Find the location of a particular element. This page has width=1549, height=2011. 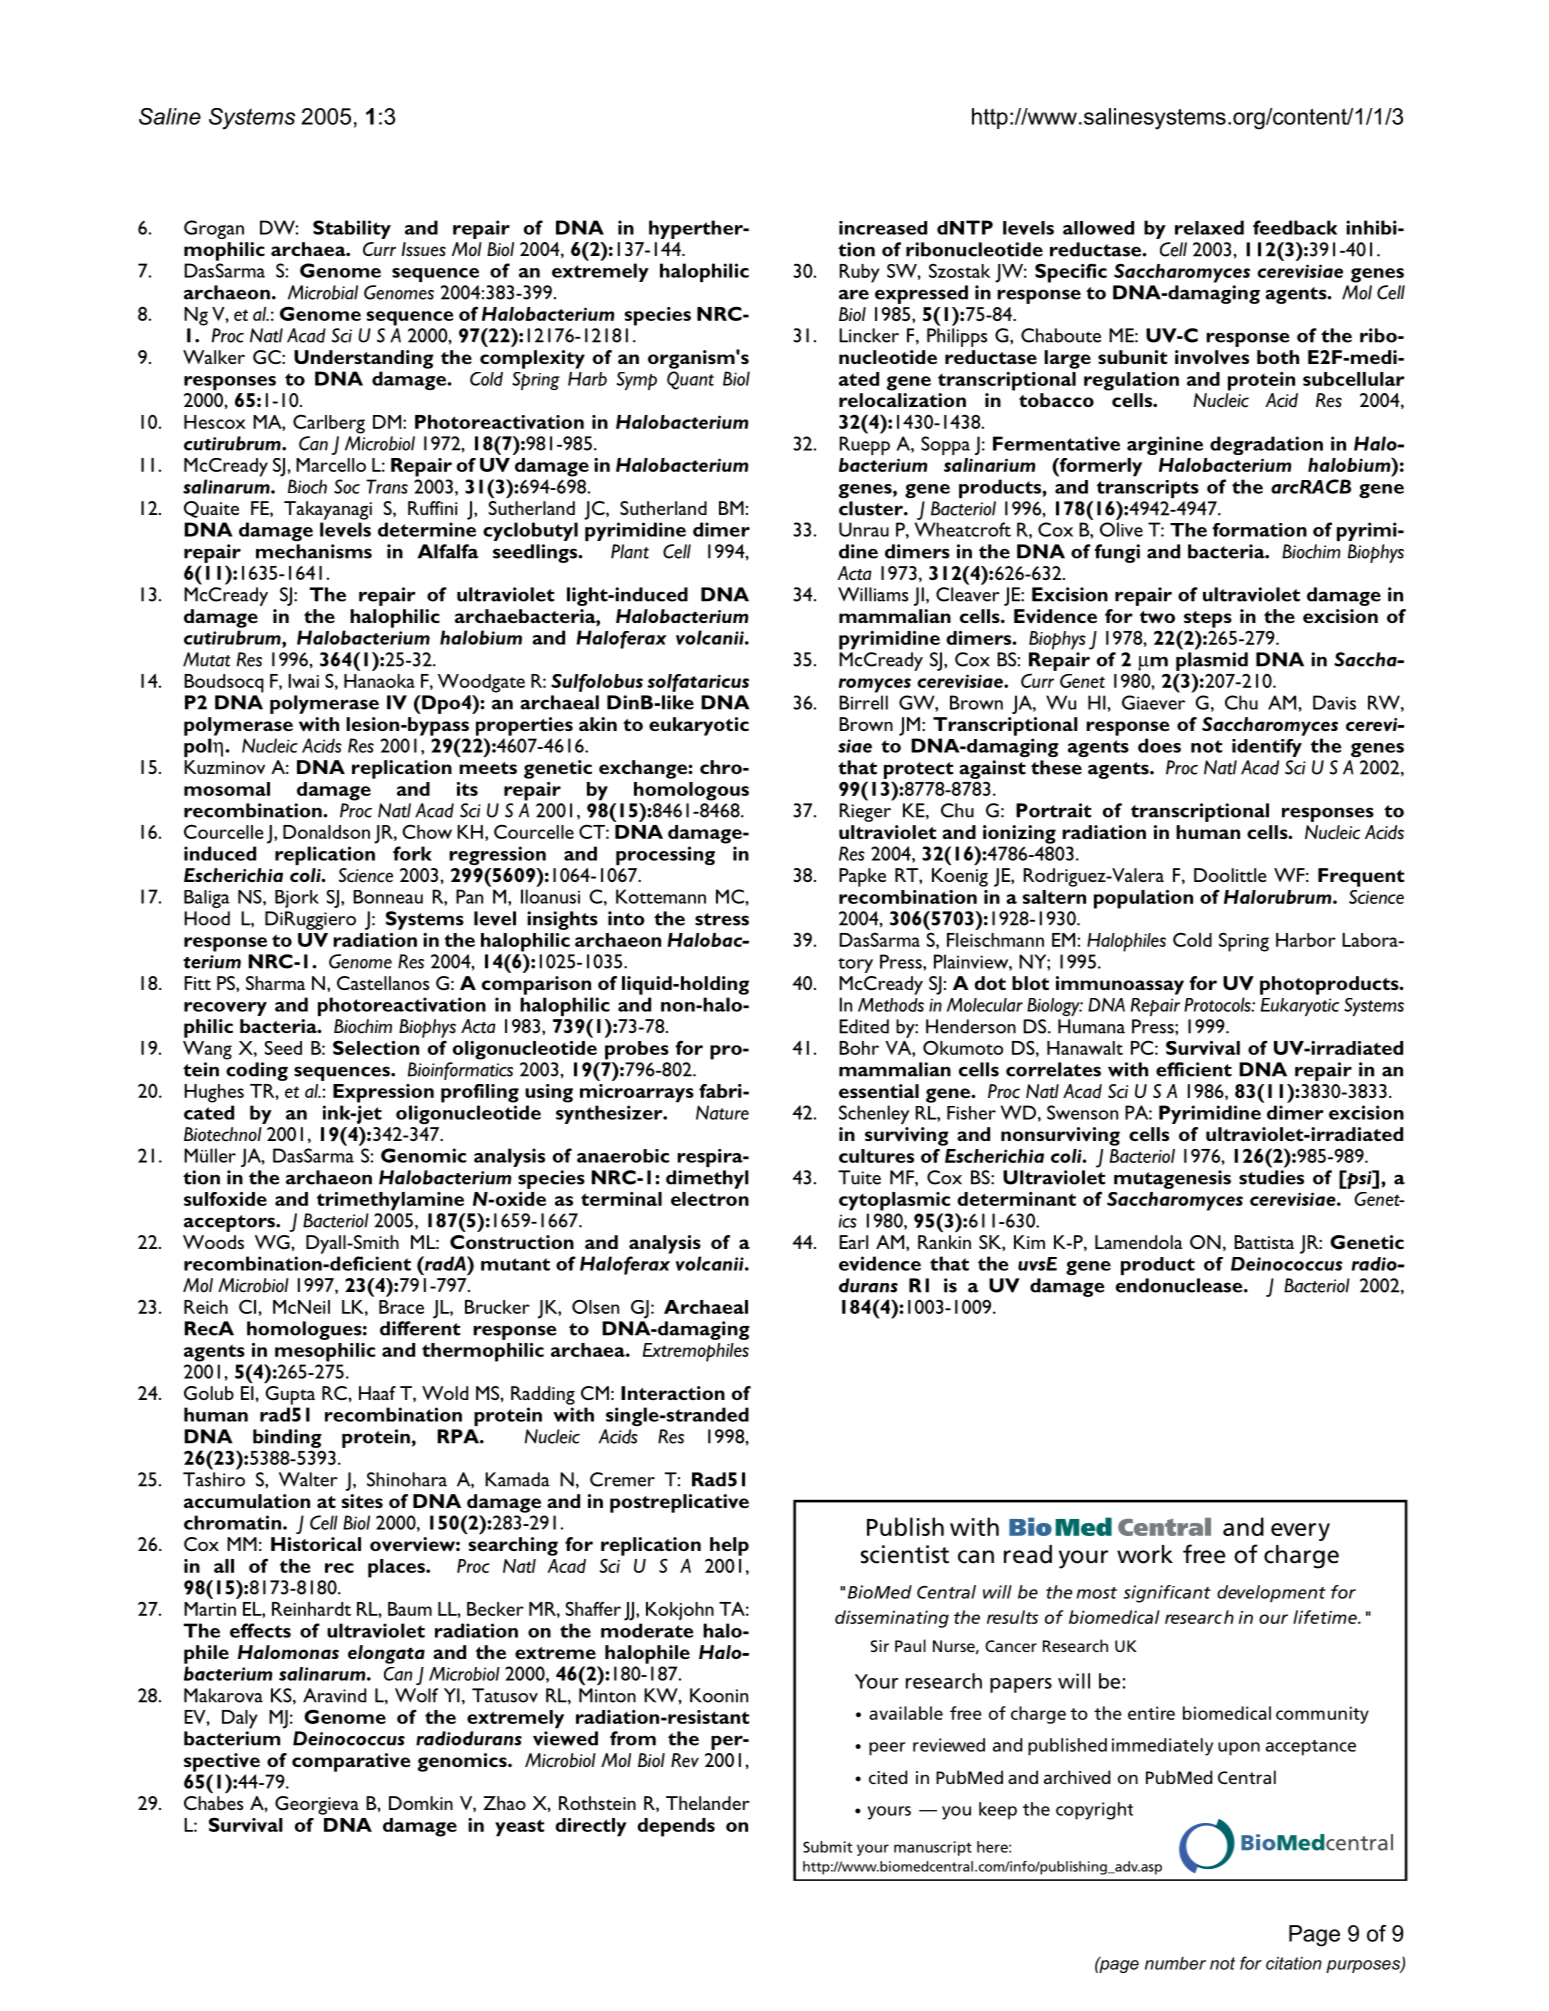

efficient is located at coordinates (1194, 1069).
